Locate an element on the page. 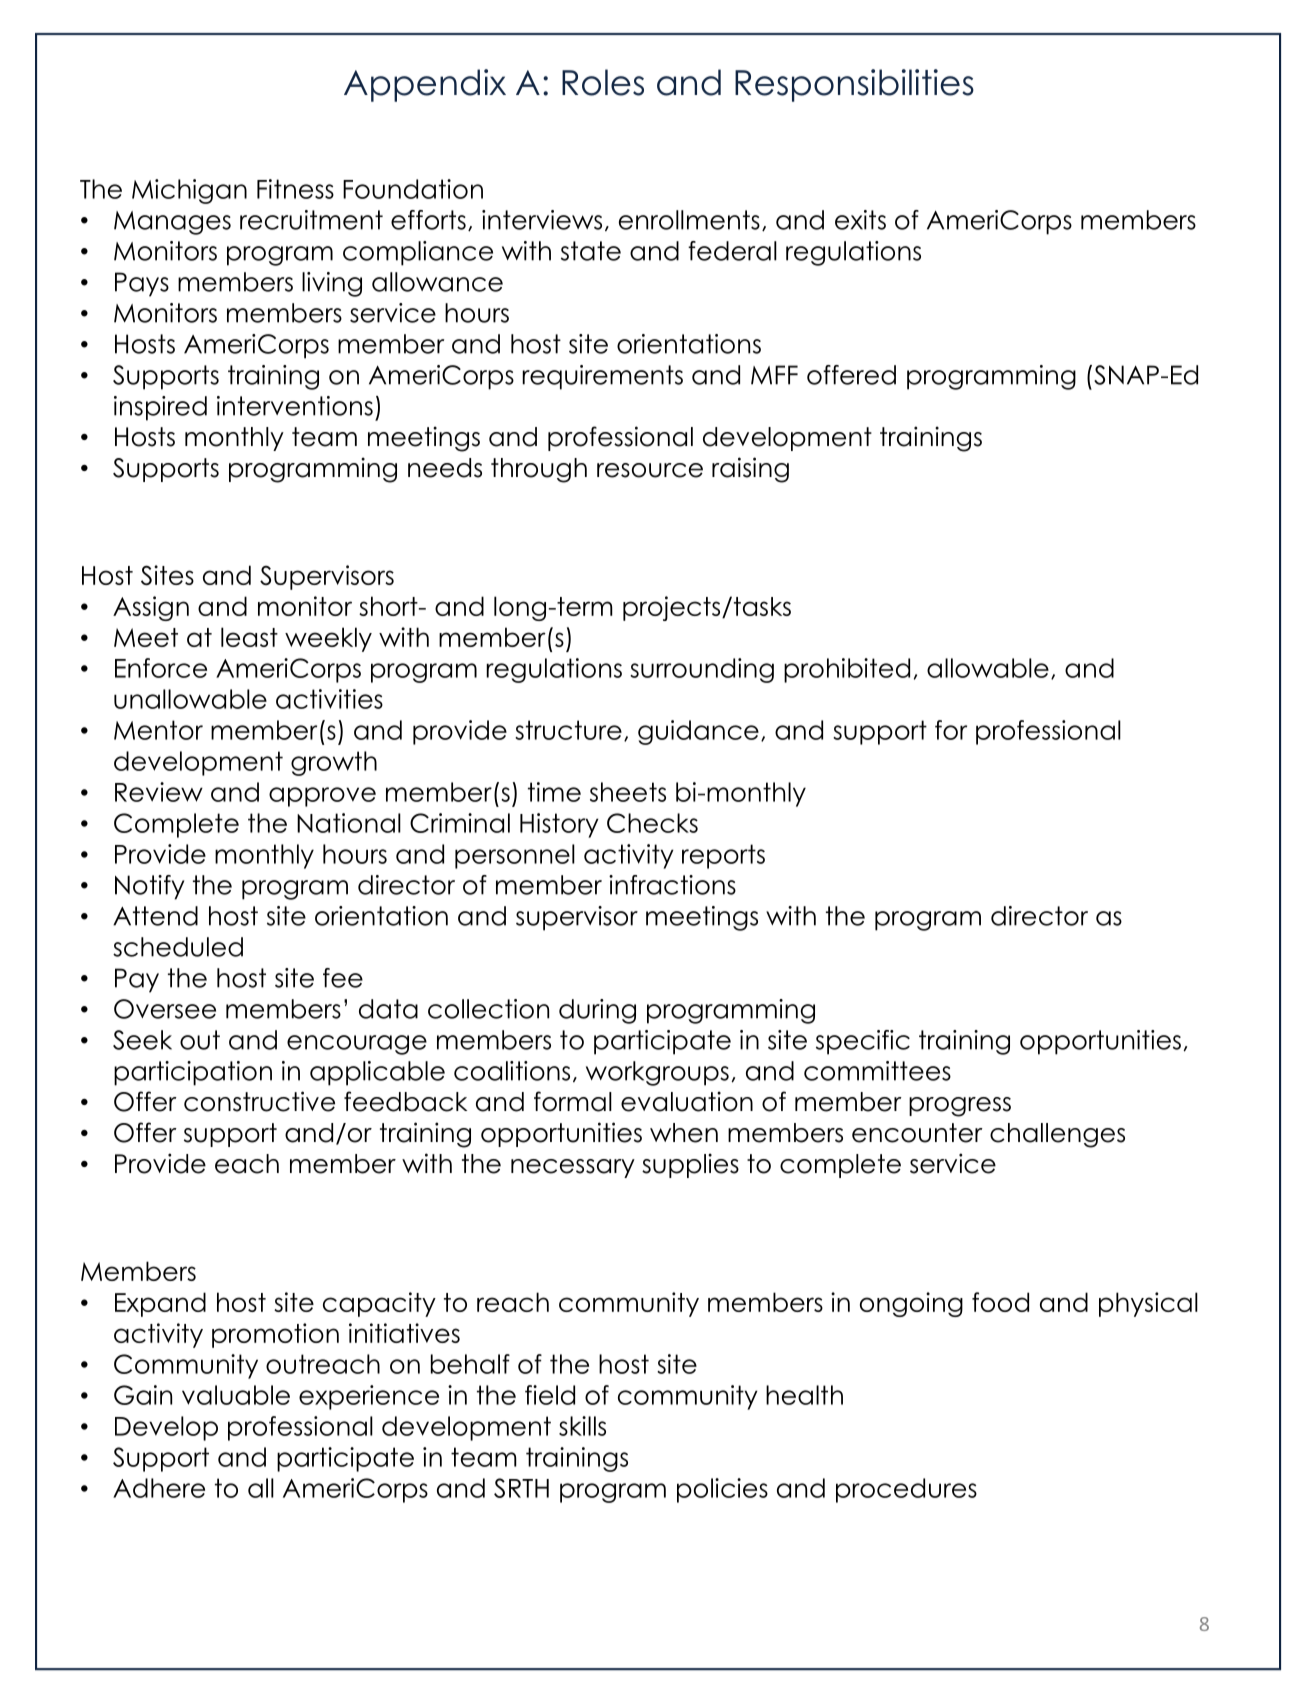 Image resolution: width=1316 pixels, height=1703 pixels. when is located at coordinates (684, 1133).
